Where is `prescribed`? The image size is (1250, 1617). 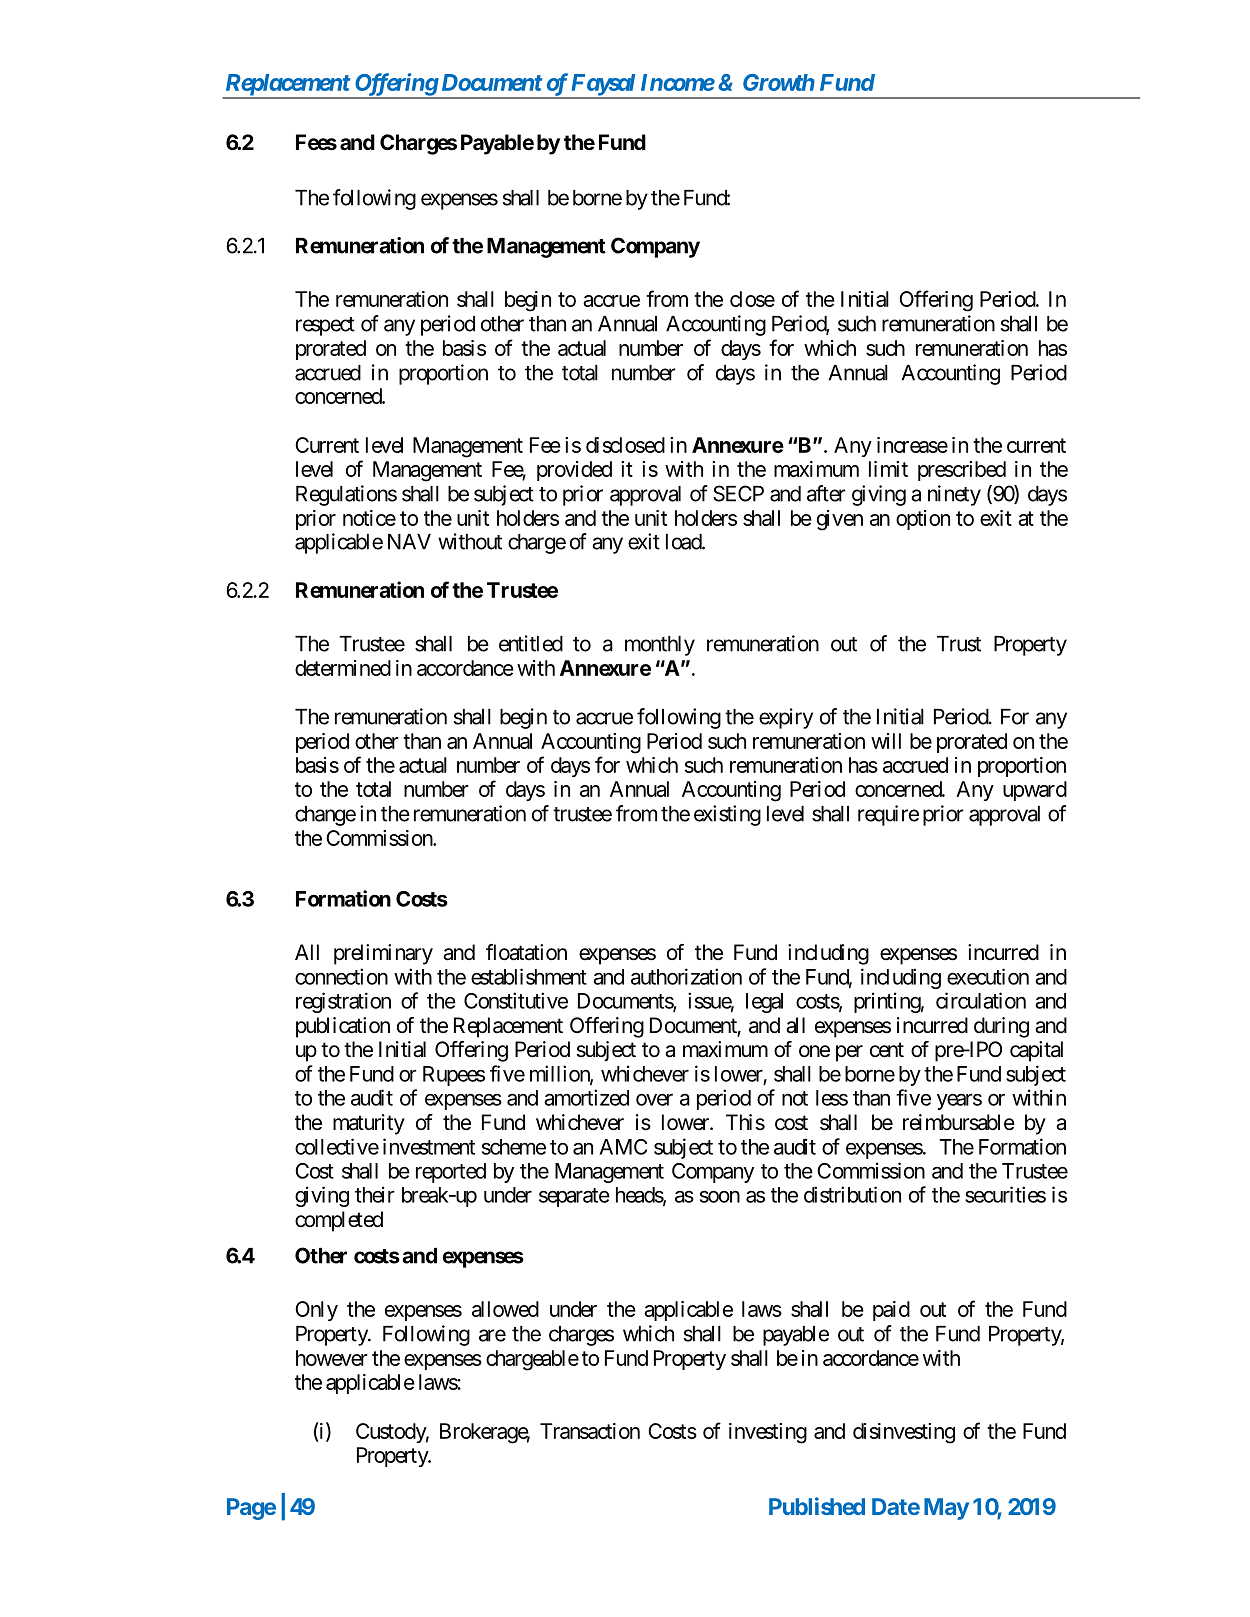
prescribed is located at coordinates (962, 471).
